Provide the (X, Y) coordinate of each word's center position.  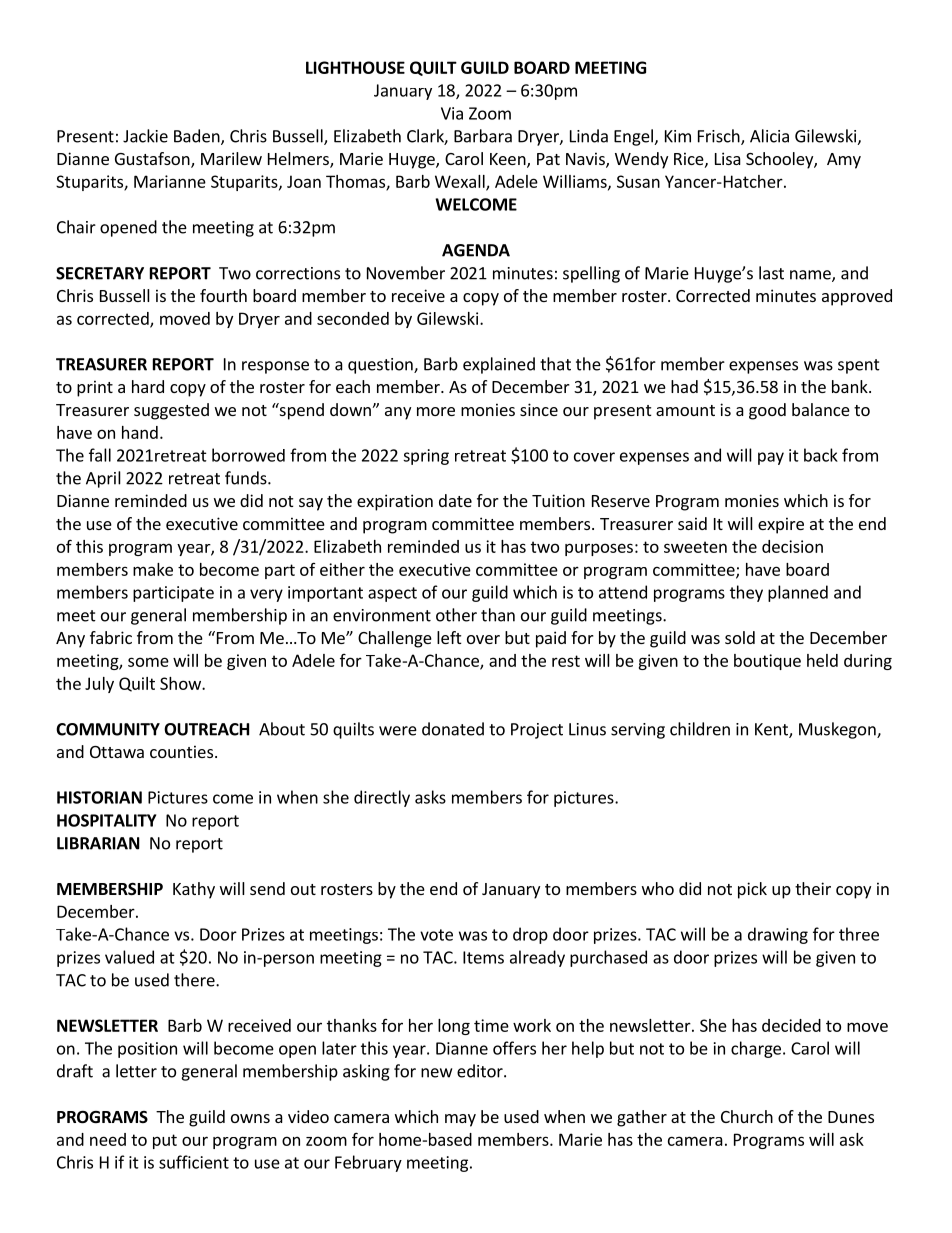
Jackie (145, 136)
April (103, 479)
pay (771, 458)
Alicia (769, 136)
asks (430, 797)
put (165, 1141)
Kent (772, 730)
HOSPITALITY (106, 820)
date (455, 500)
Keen (509, 160)
